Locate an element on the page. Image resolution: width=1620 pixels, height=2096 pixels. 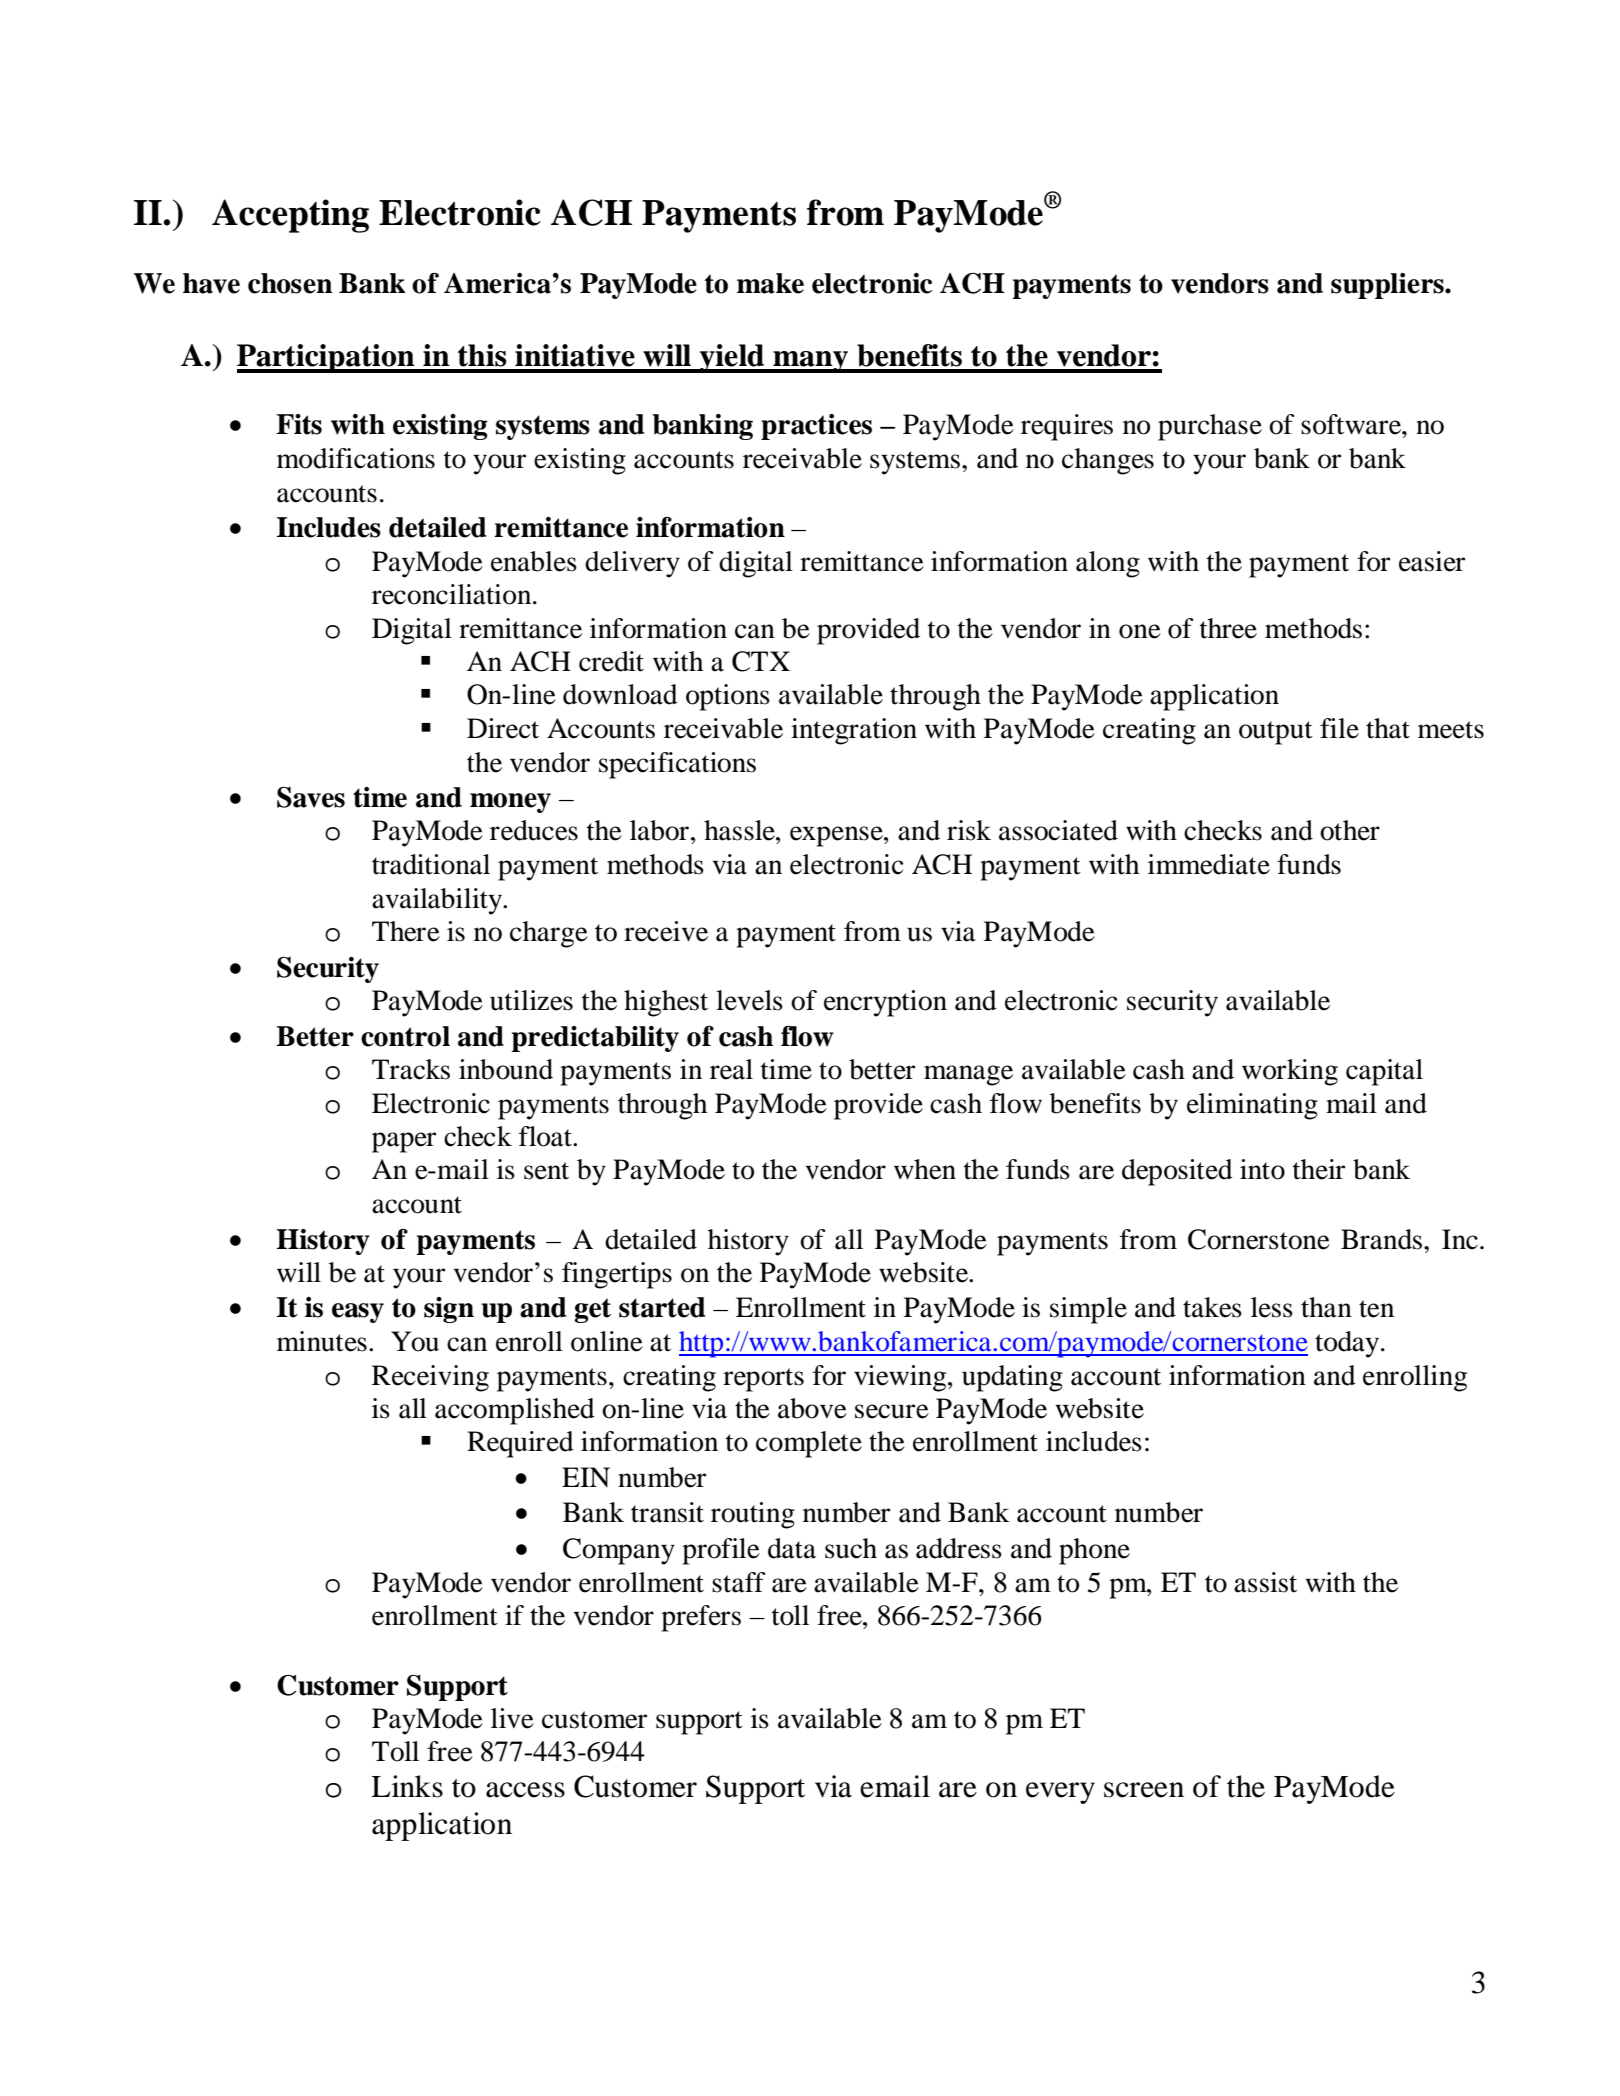
suppliers is located at coordinates (1388, 286).
